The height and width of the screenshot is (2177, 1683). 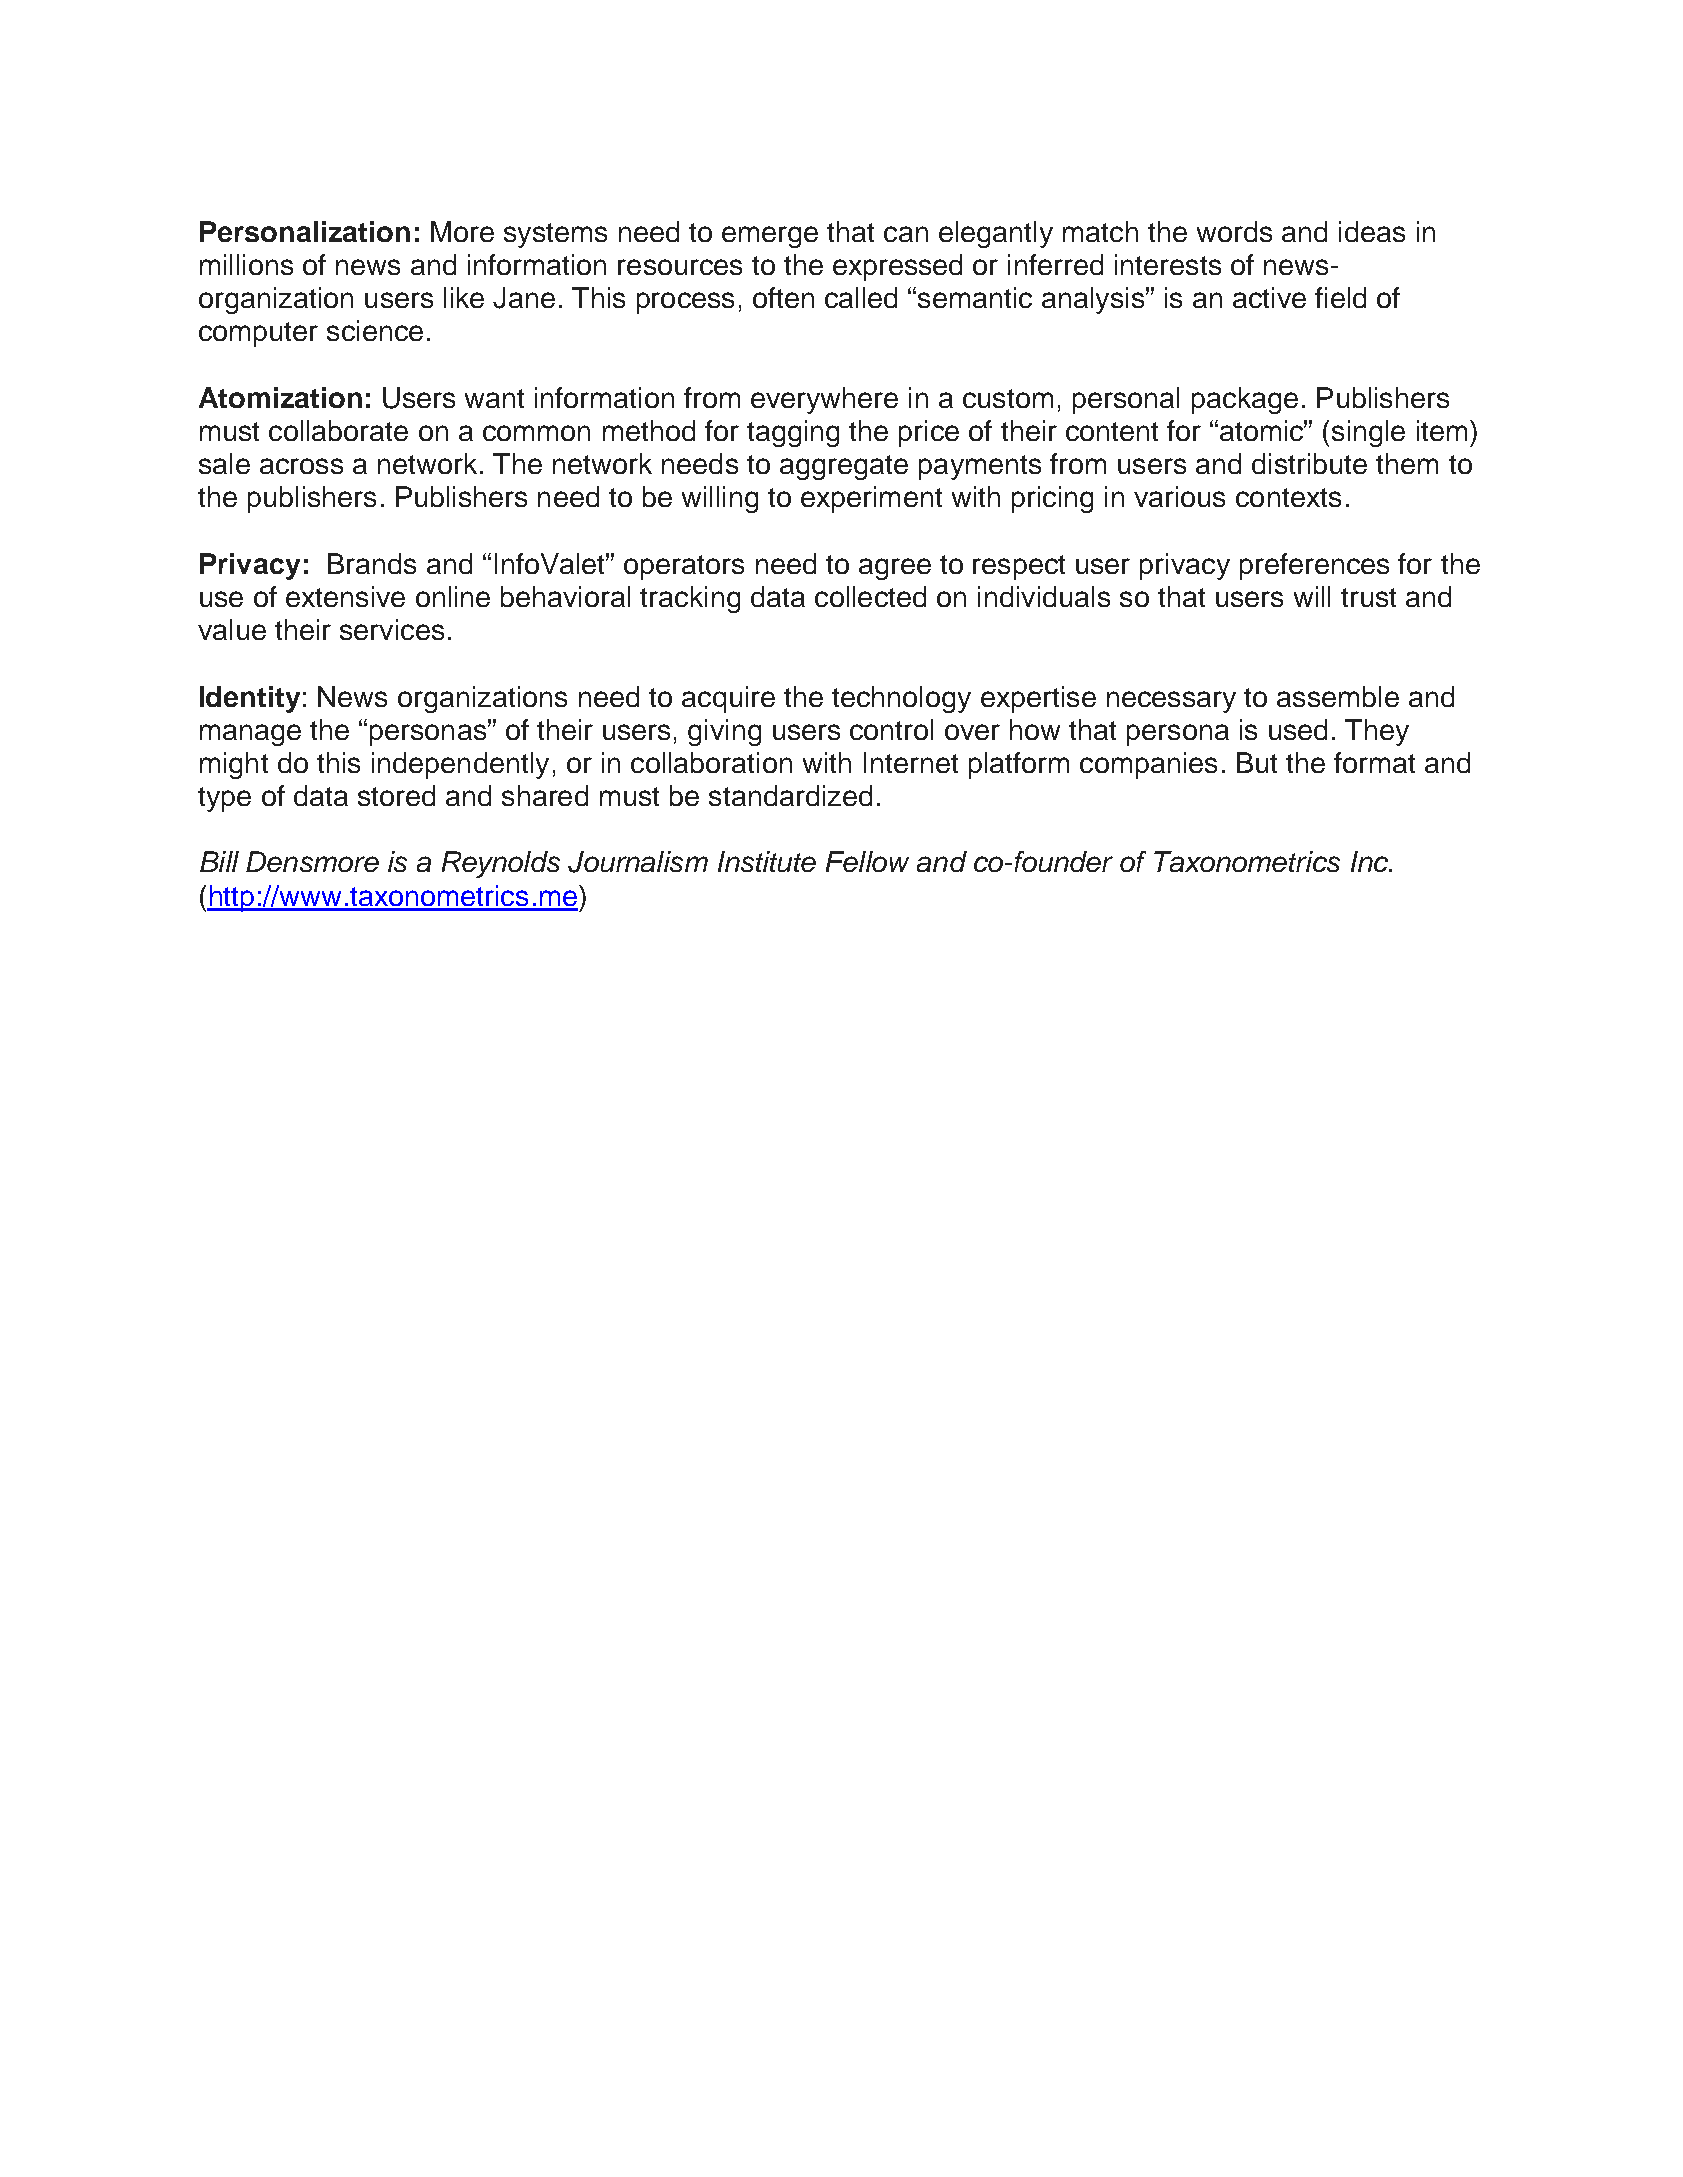 What do you see at coordinates (246, 264) in the screenshot?
I see `millions` at bounding box center [246, 264].
